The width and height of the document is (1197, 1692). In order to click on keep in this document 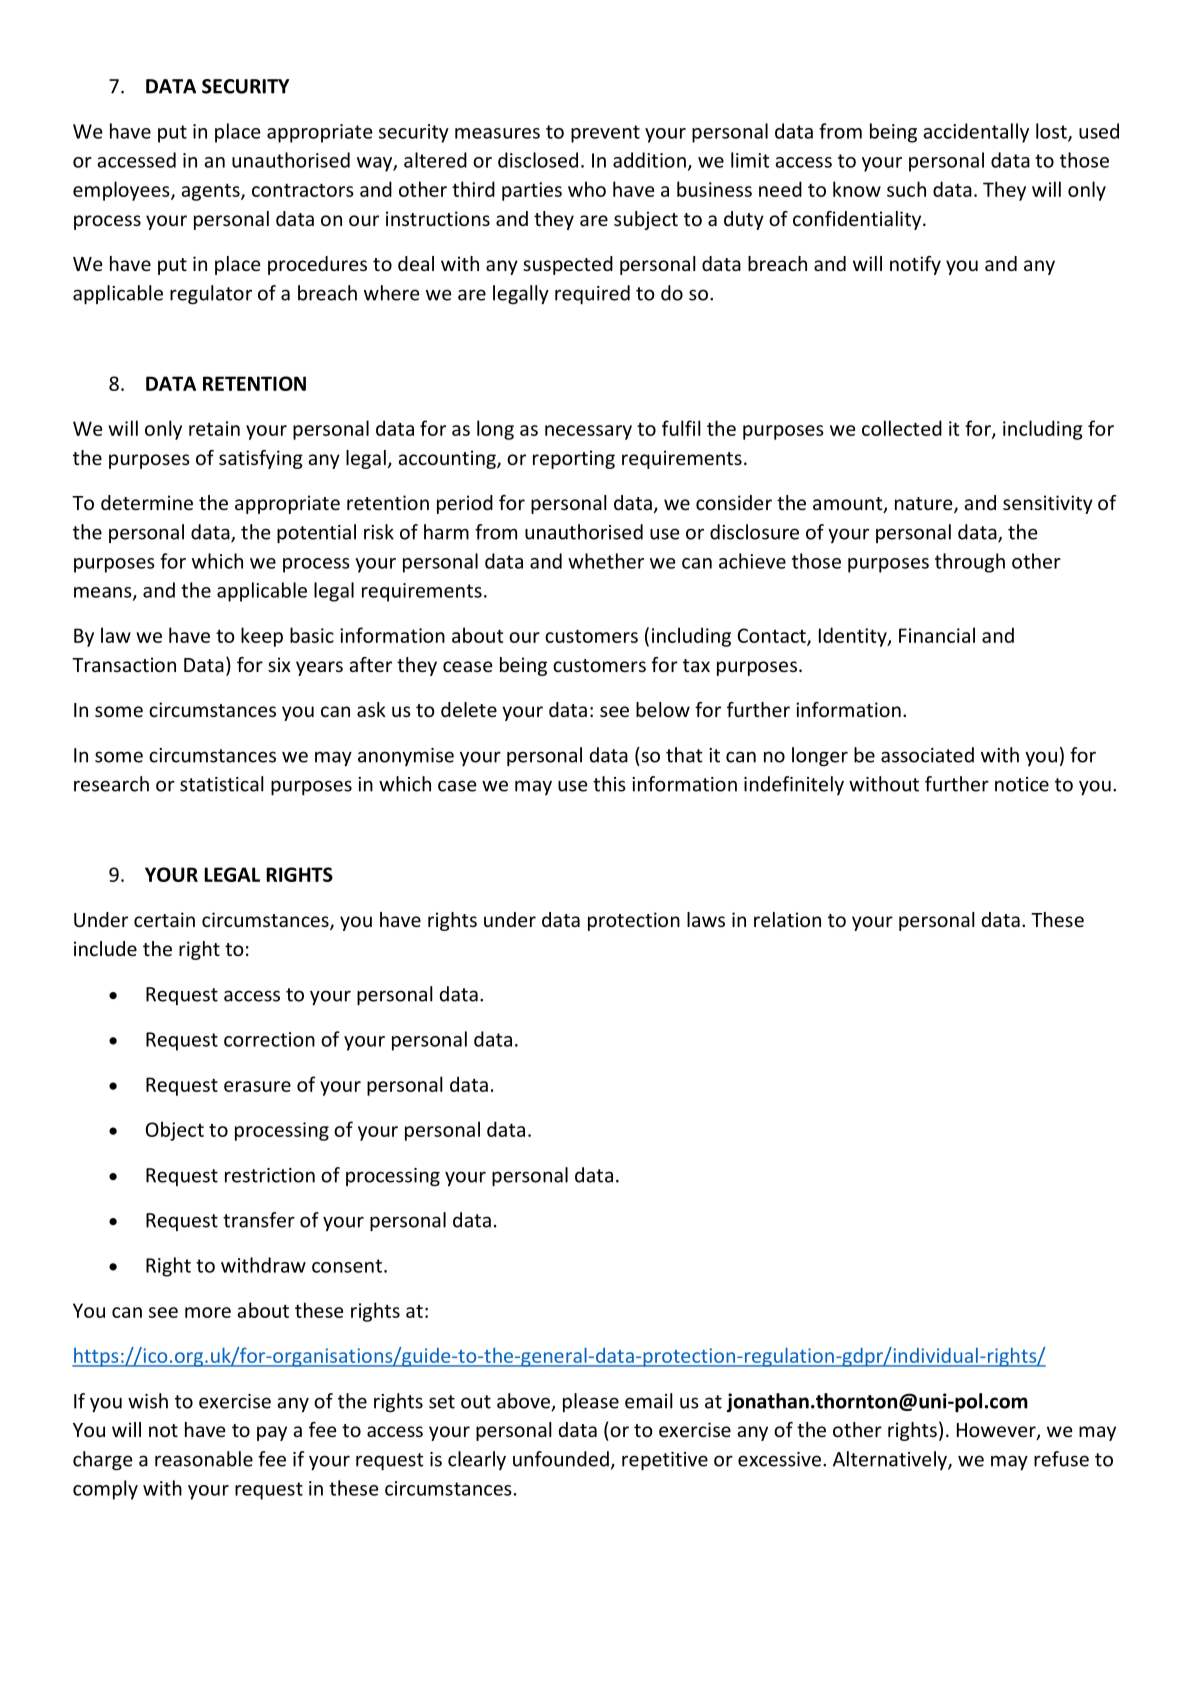, I will do `click(262, 637)`.
